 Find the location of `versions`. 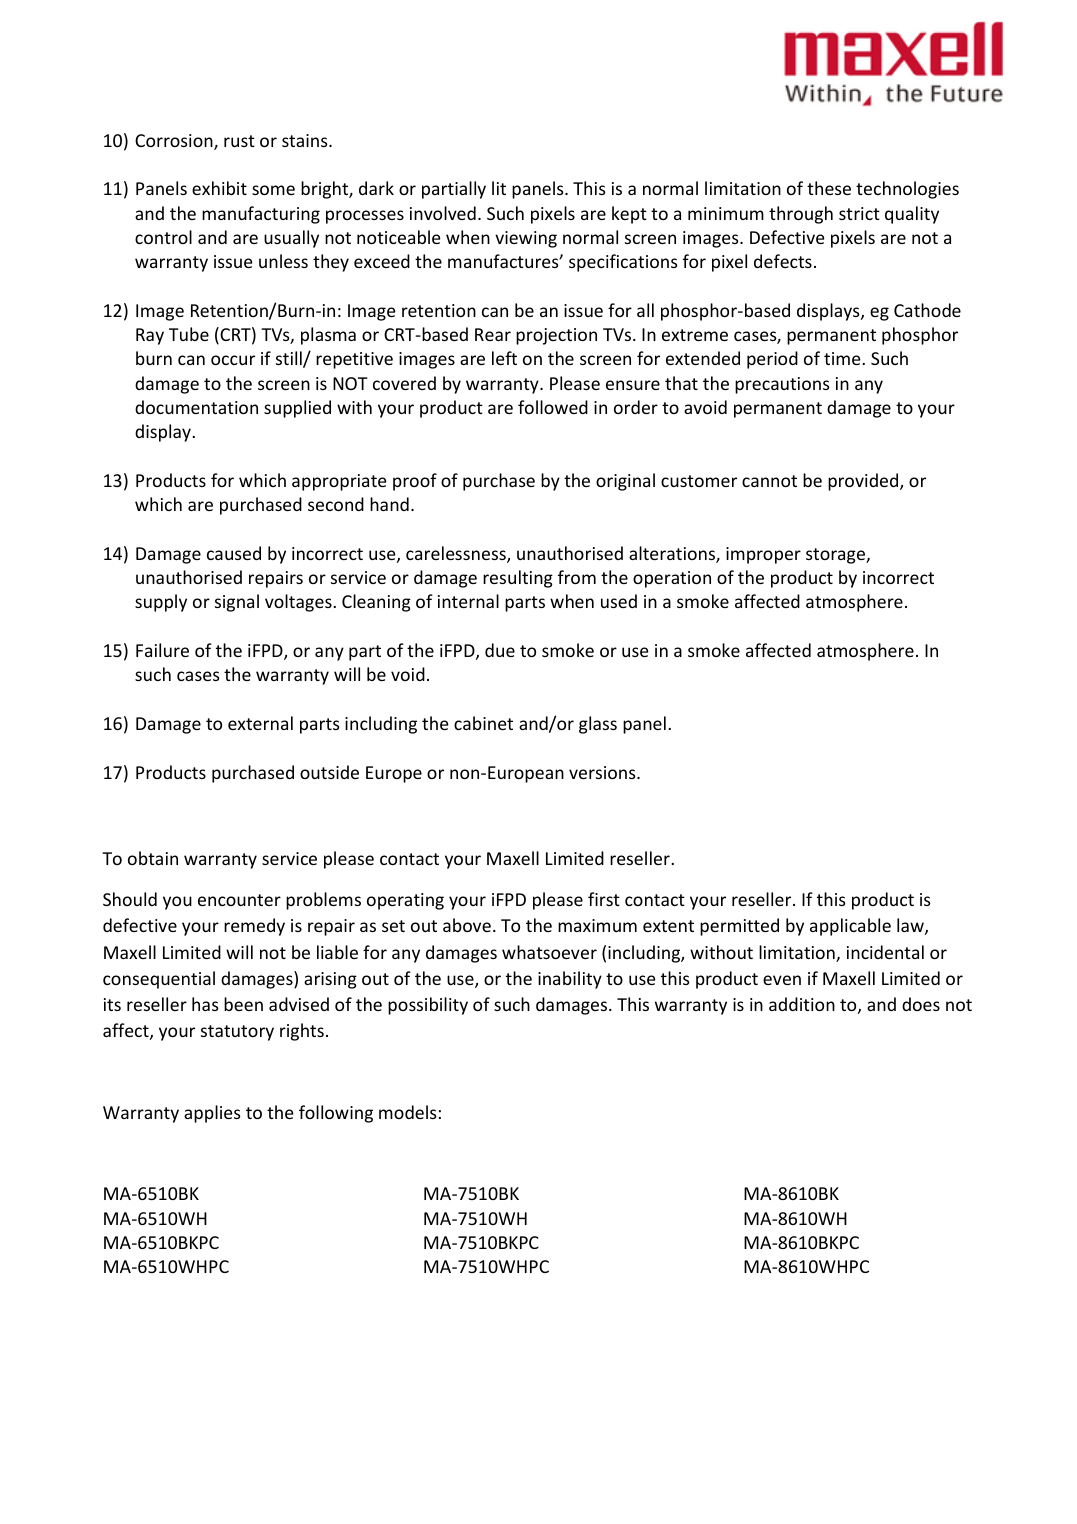

versions is located at coordinates (603, 772).
